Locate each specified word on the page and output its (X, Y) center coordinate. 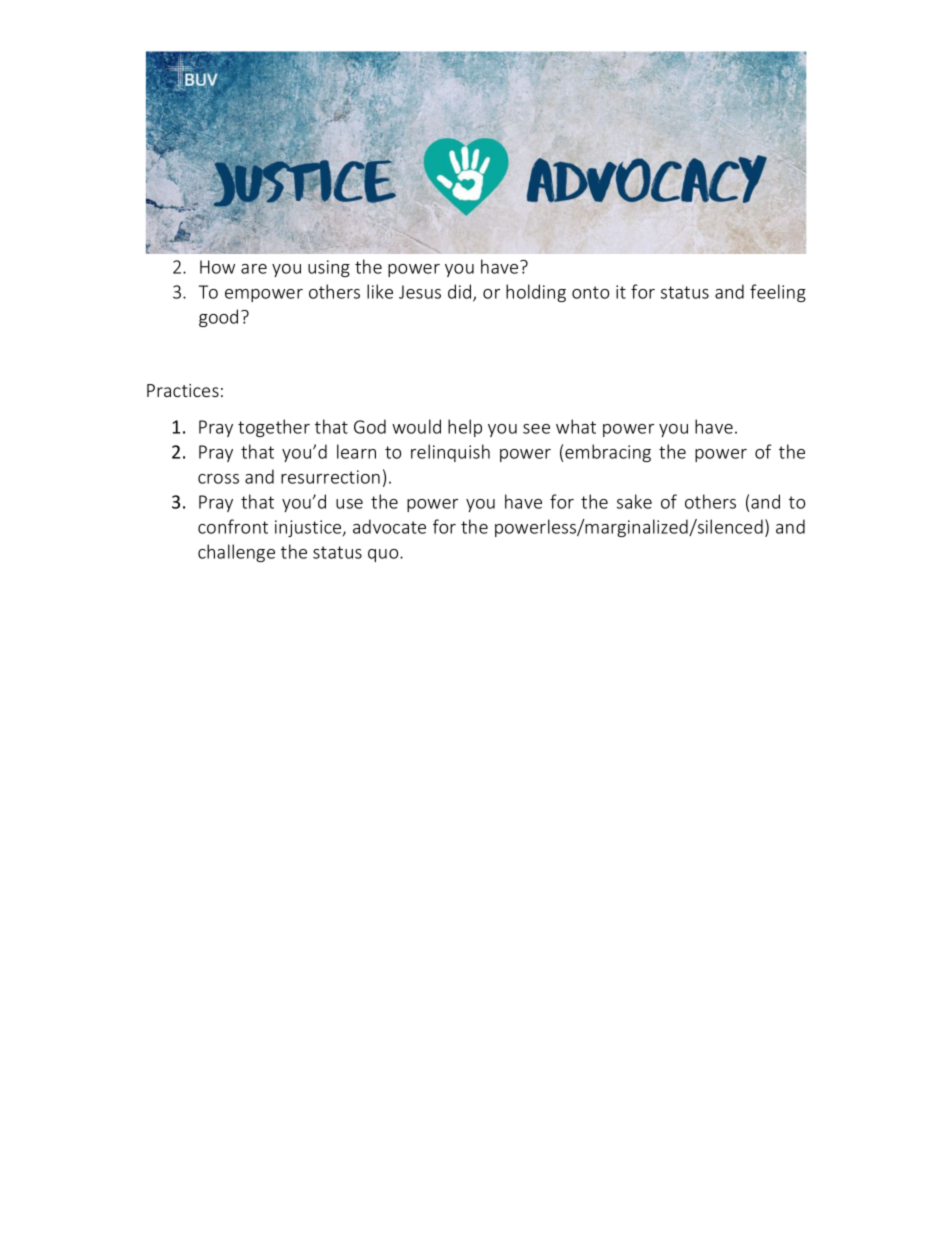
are (254, 269)
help (465, 428)
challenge (236, 553)
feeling (778, 293)
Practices (183, 390)
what (576, 426)
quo (384, 555)
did (461, 292)
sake (634, 501)
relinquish (450, 453)
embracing (608, 453)
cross (218, 479)
